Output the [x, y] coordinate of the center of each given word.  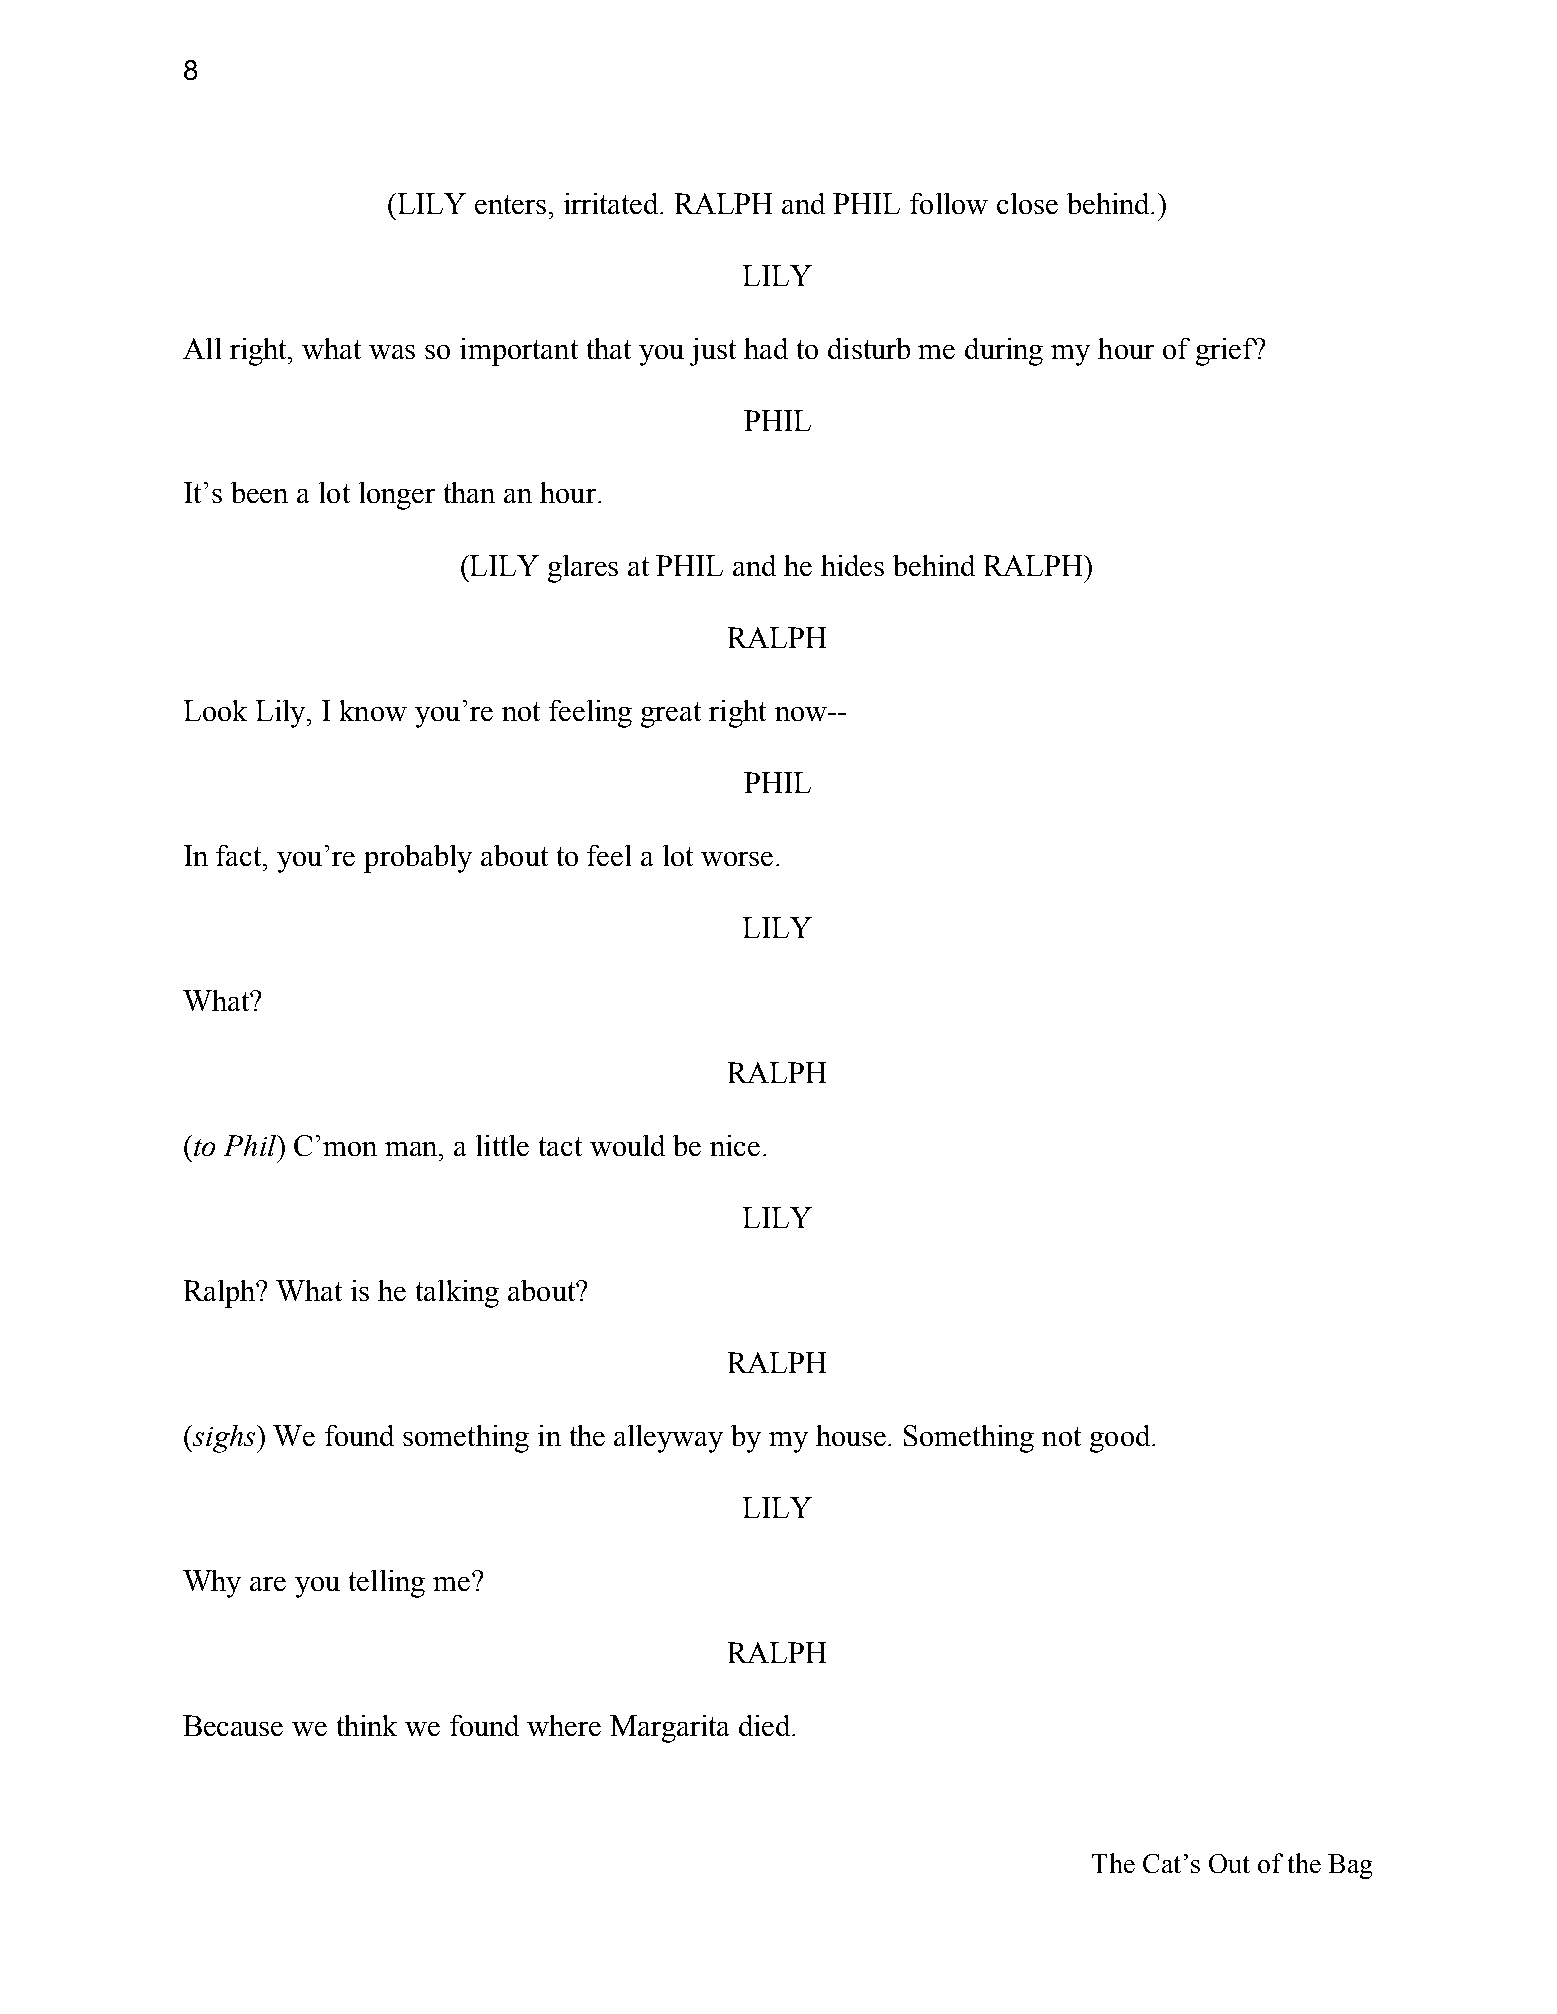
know [373, 710]
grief [1227, 352]
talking [457, 1294]
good [1121, 1439]
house [852, 1435]
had [766, 348]
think [367, 1725]
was [392, 352]
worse [737, 859]
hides [852, 565]
